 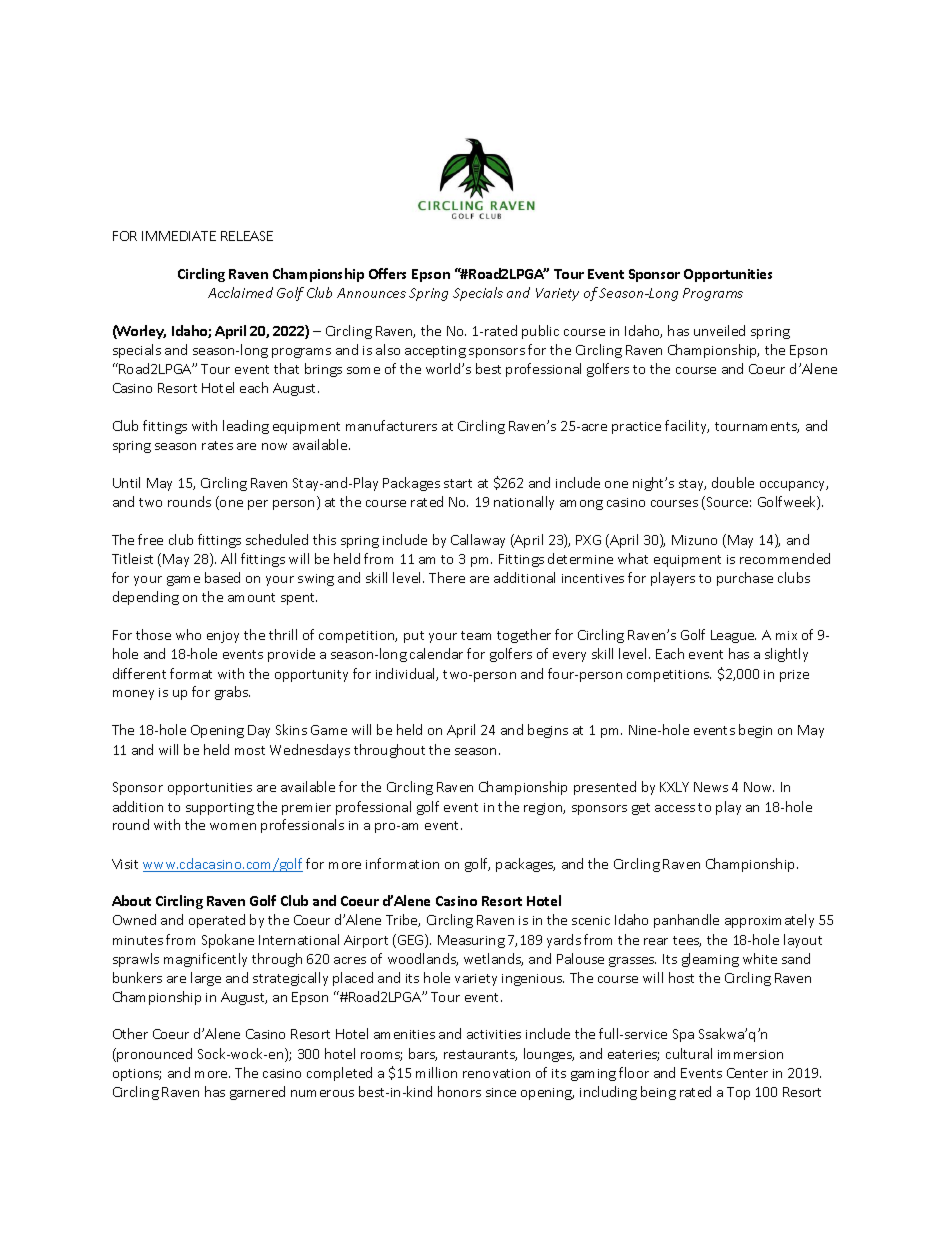 I want to click on team, so click(x=476, y=635).
